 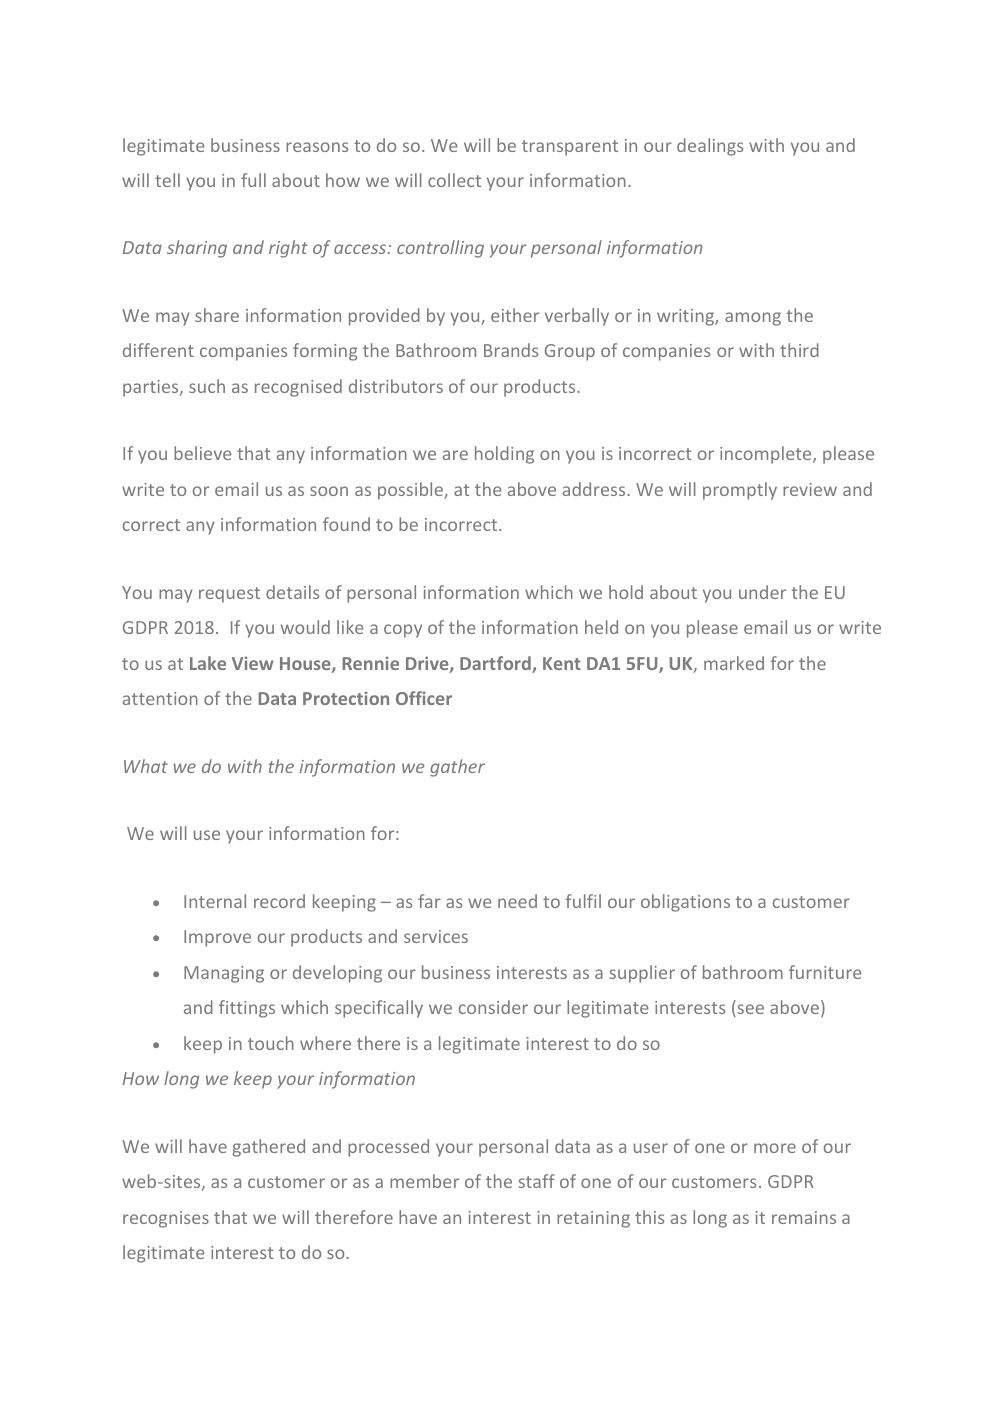 What do you see at coordinates (710, 147) in the screenshot?
I see `dealings` at bounding box center [710, 147].
